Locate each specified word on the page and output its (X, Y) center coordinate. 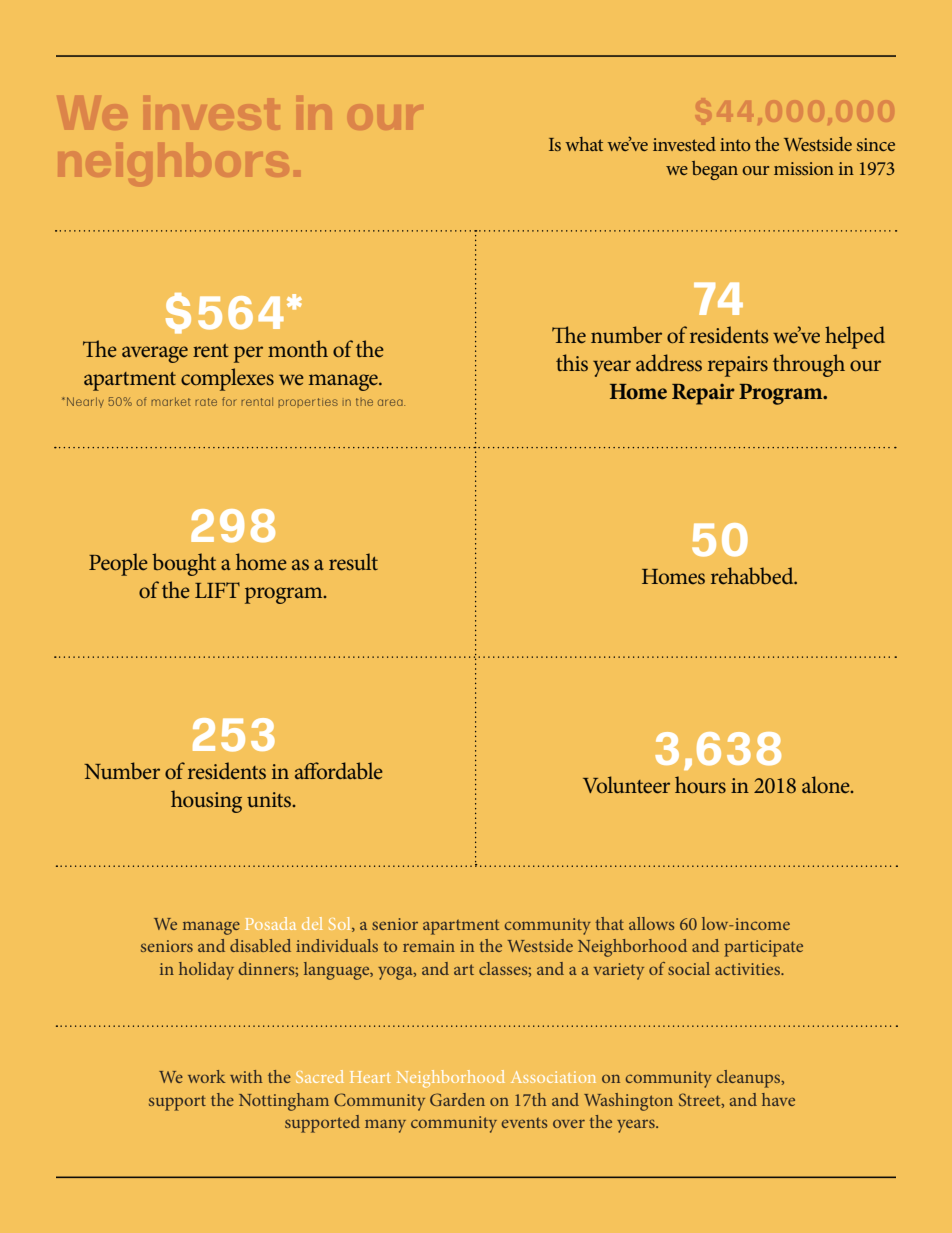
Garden (457, 1099)
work (207, 1076)
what (584, 144)
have (778, 1099)
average (155, 354)
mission (804, 168)
